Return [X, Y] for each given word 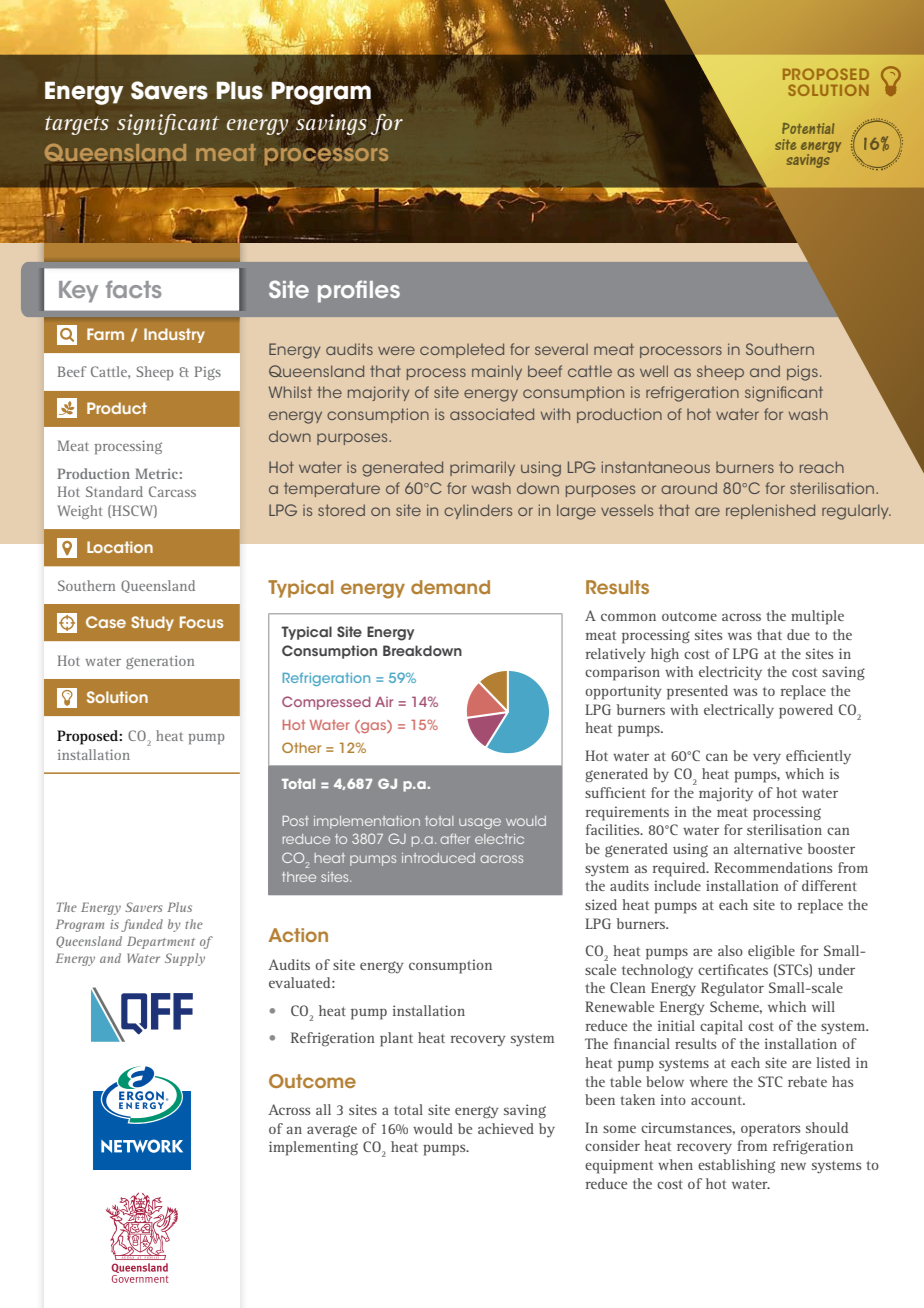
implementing [313, 1148]
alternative [768, 848]
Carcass [172, 491]
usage [480, 823]
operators [770, 1130]
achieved [506, 1128]
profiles [359, 291]
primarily [482, 468]
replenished [770, 511]
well [654, 371]
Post [295, 821]
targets [77, 125]
